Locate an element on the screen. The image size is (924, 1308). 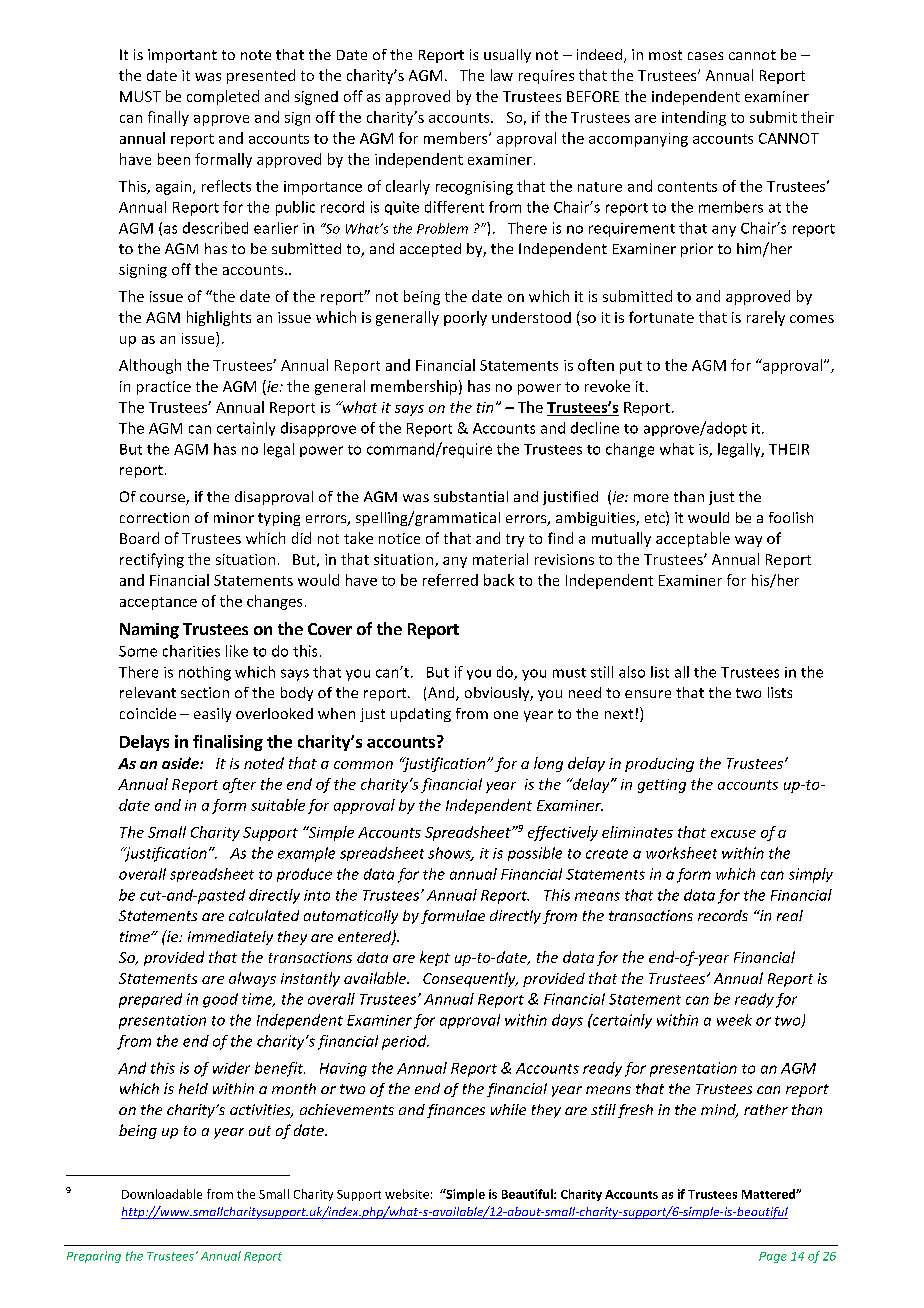
charities is located at coordinates (191, 651).
